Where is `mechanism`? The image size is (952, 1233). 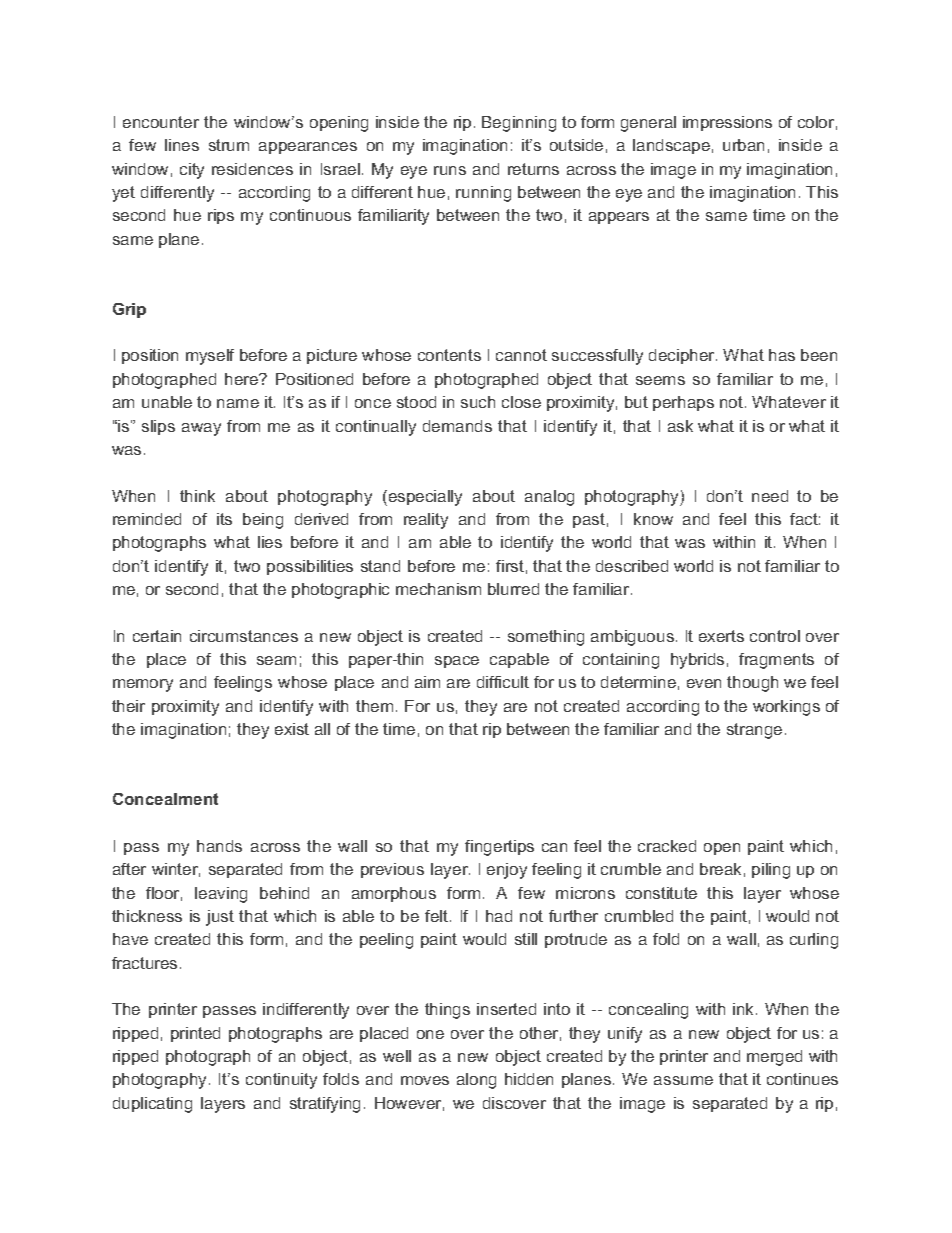
mechanism is located at coordinates (438, 589).
